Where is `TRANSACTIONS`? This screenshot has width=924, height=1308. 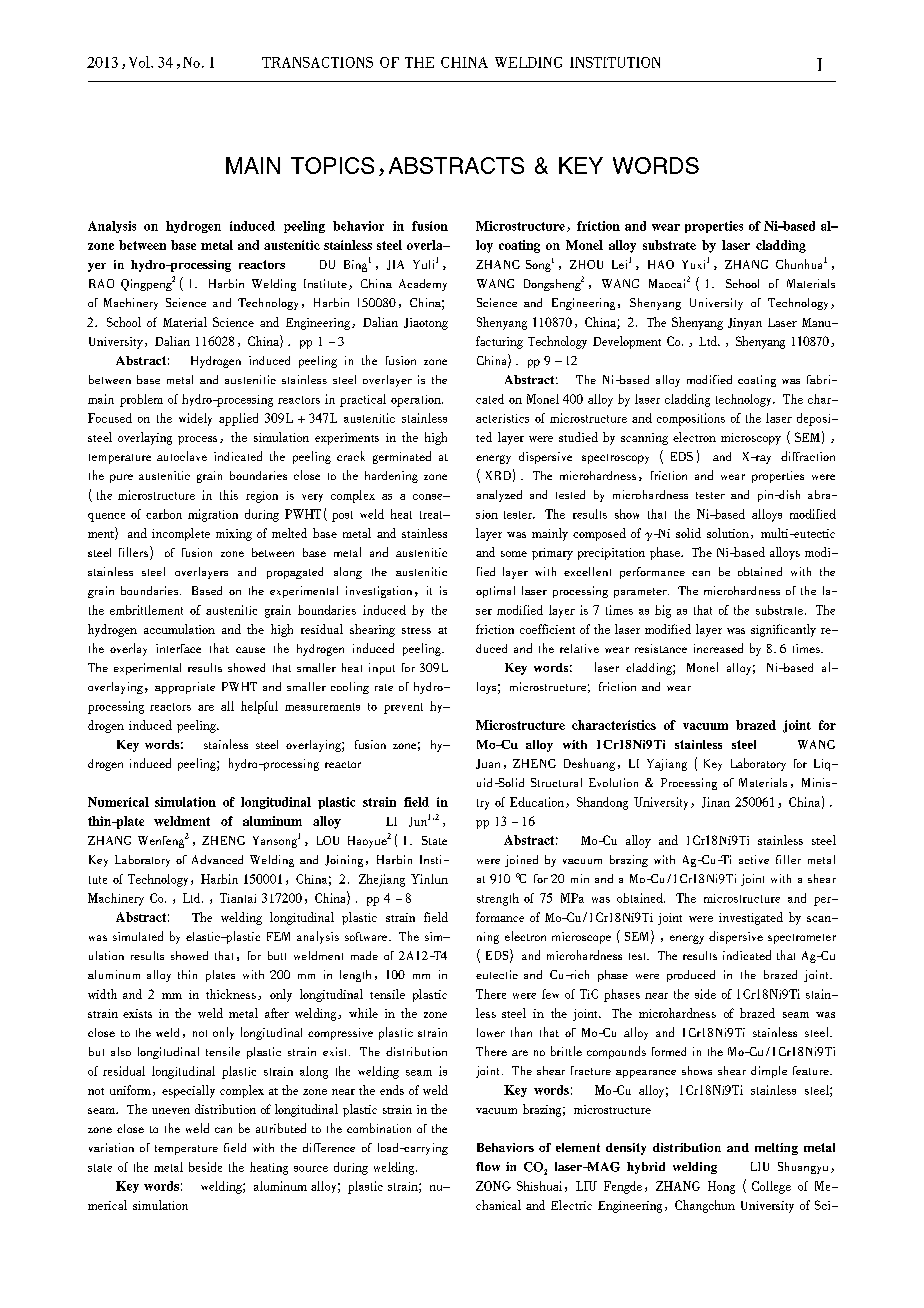 TRANSACTIONS is located at coordinates (317, 62).
